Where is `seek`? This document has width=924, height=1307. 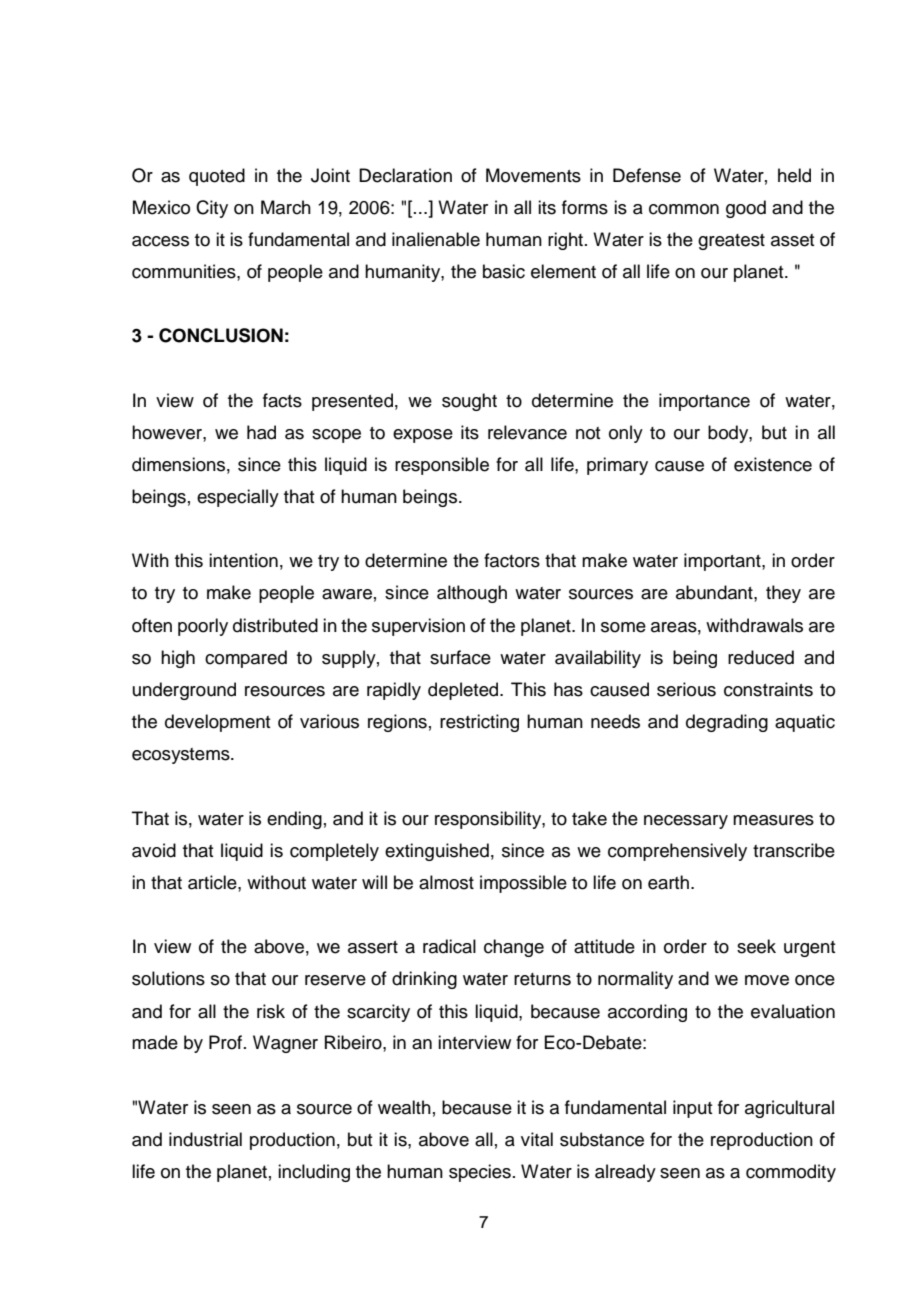 seek is located at coordinates (756, 946).
